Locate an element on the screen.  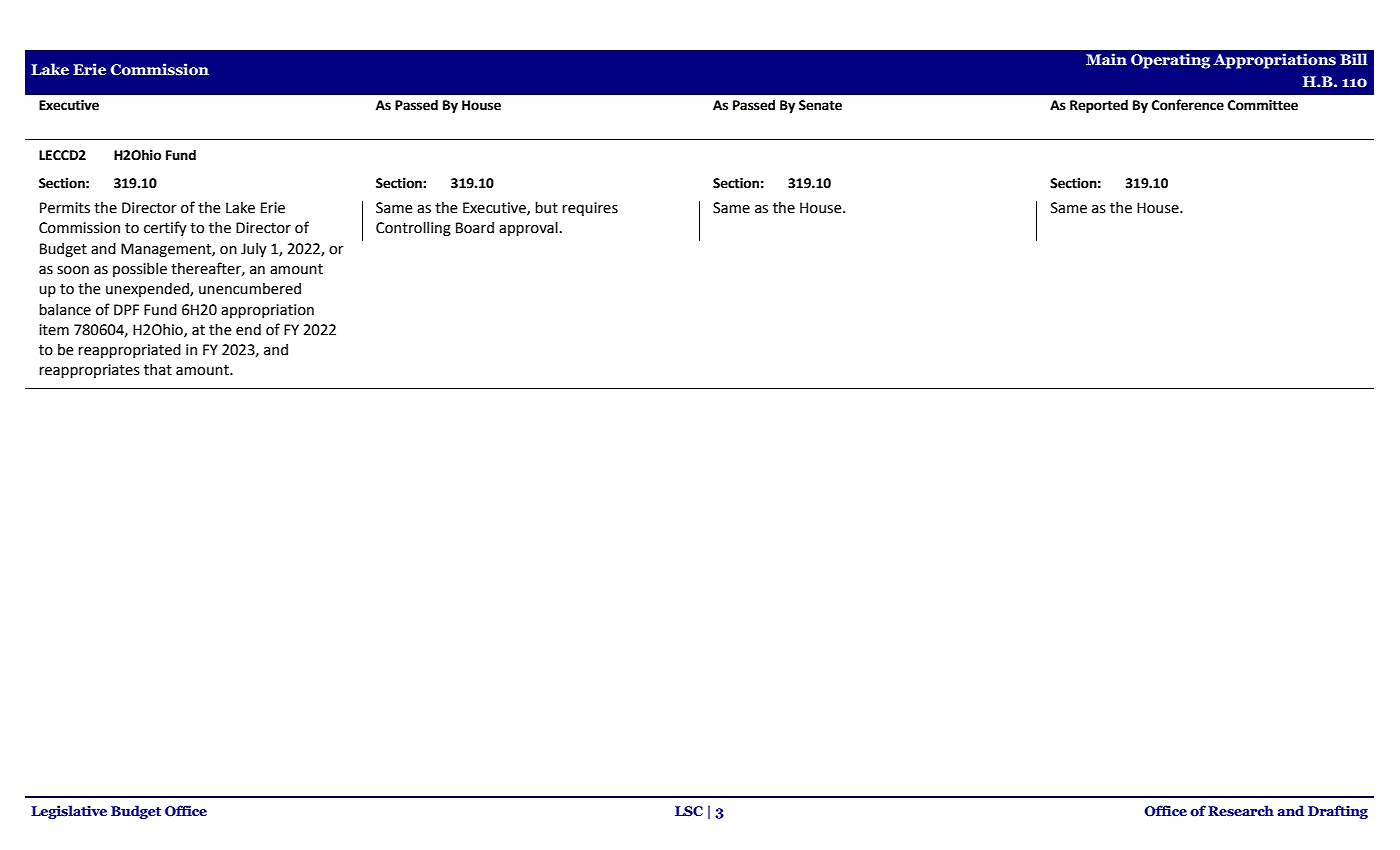
DPF is located at coordinates (126, 309).
